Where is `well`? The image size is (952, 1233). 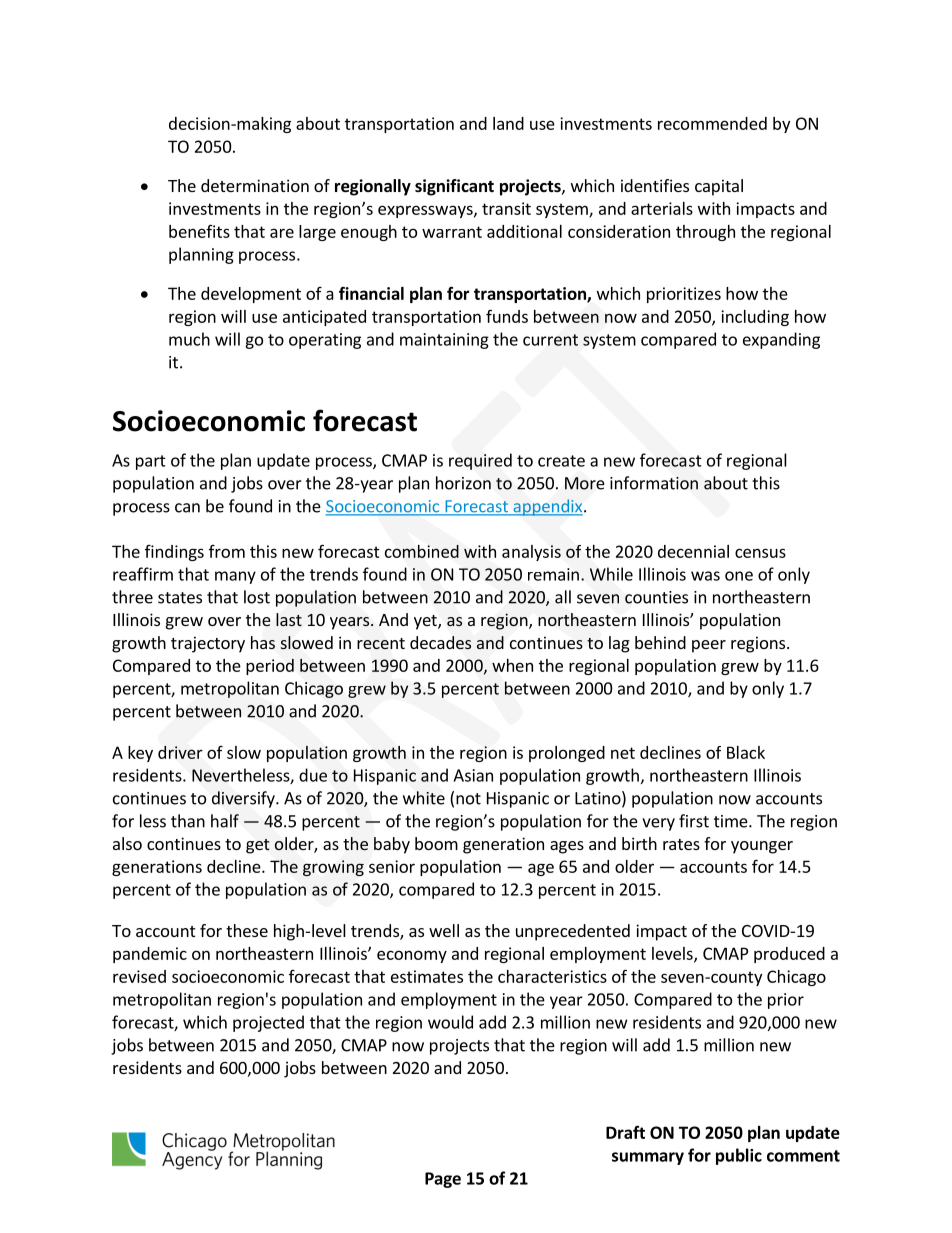 well is located at coordinates (444, 930).
